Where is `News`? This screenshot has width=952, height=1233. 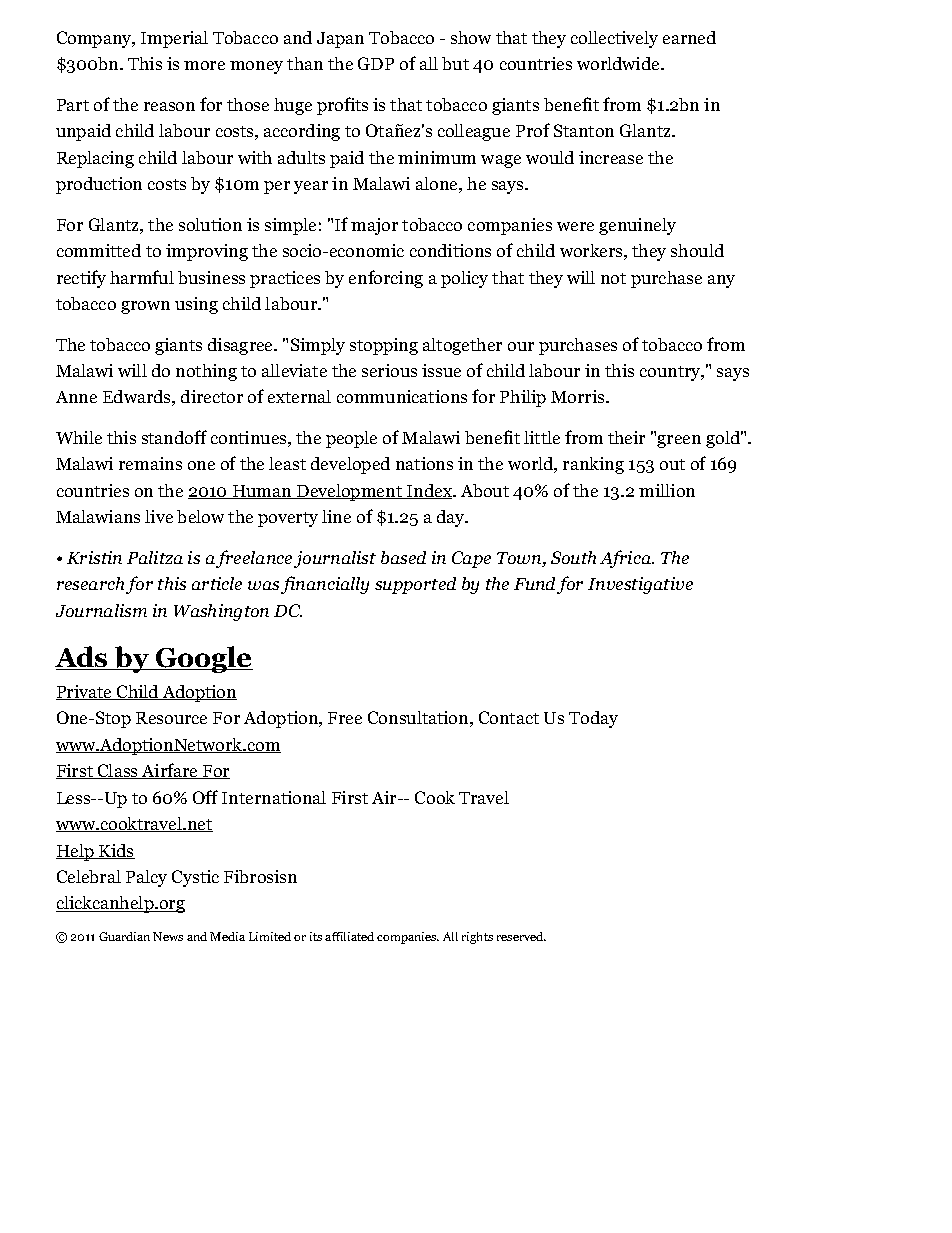 News is located at coordinates (168, 936).
